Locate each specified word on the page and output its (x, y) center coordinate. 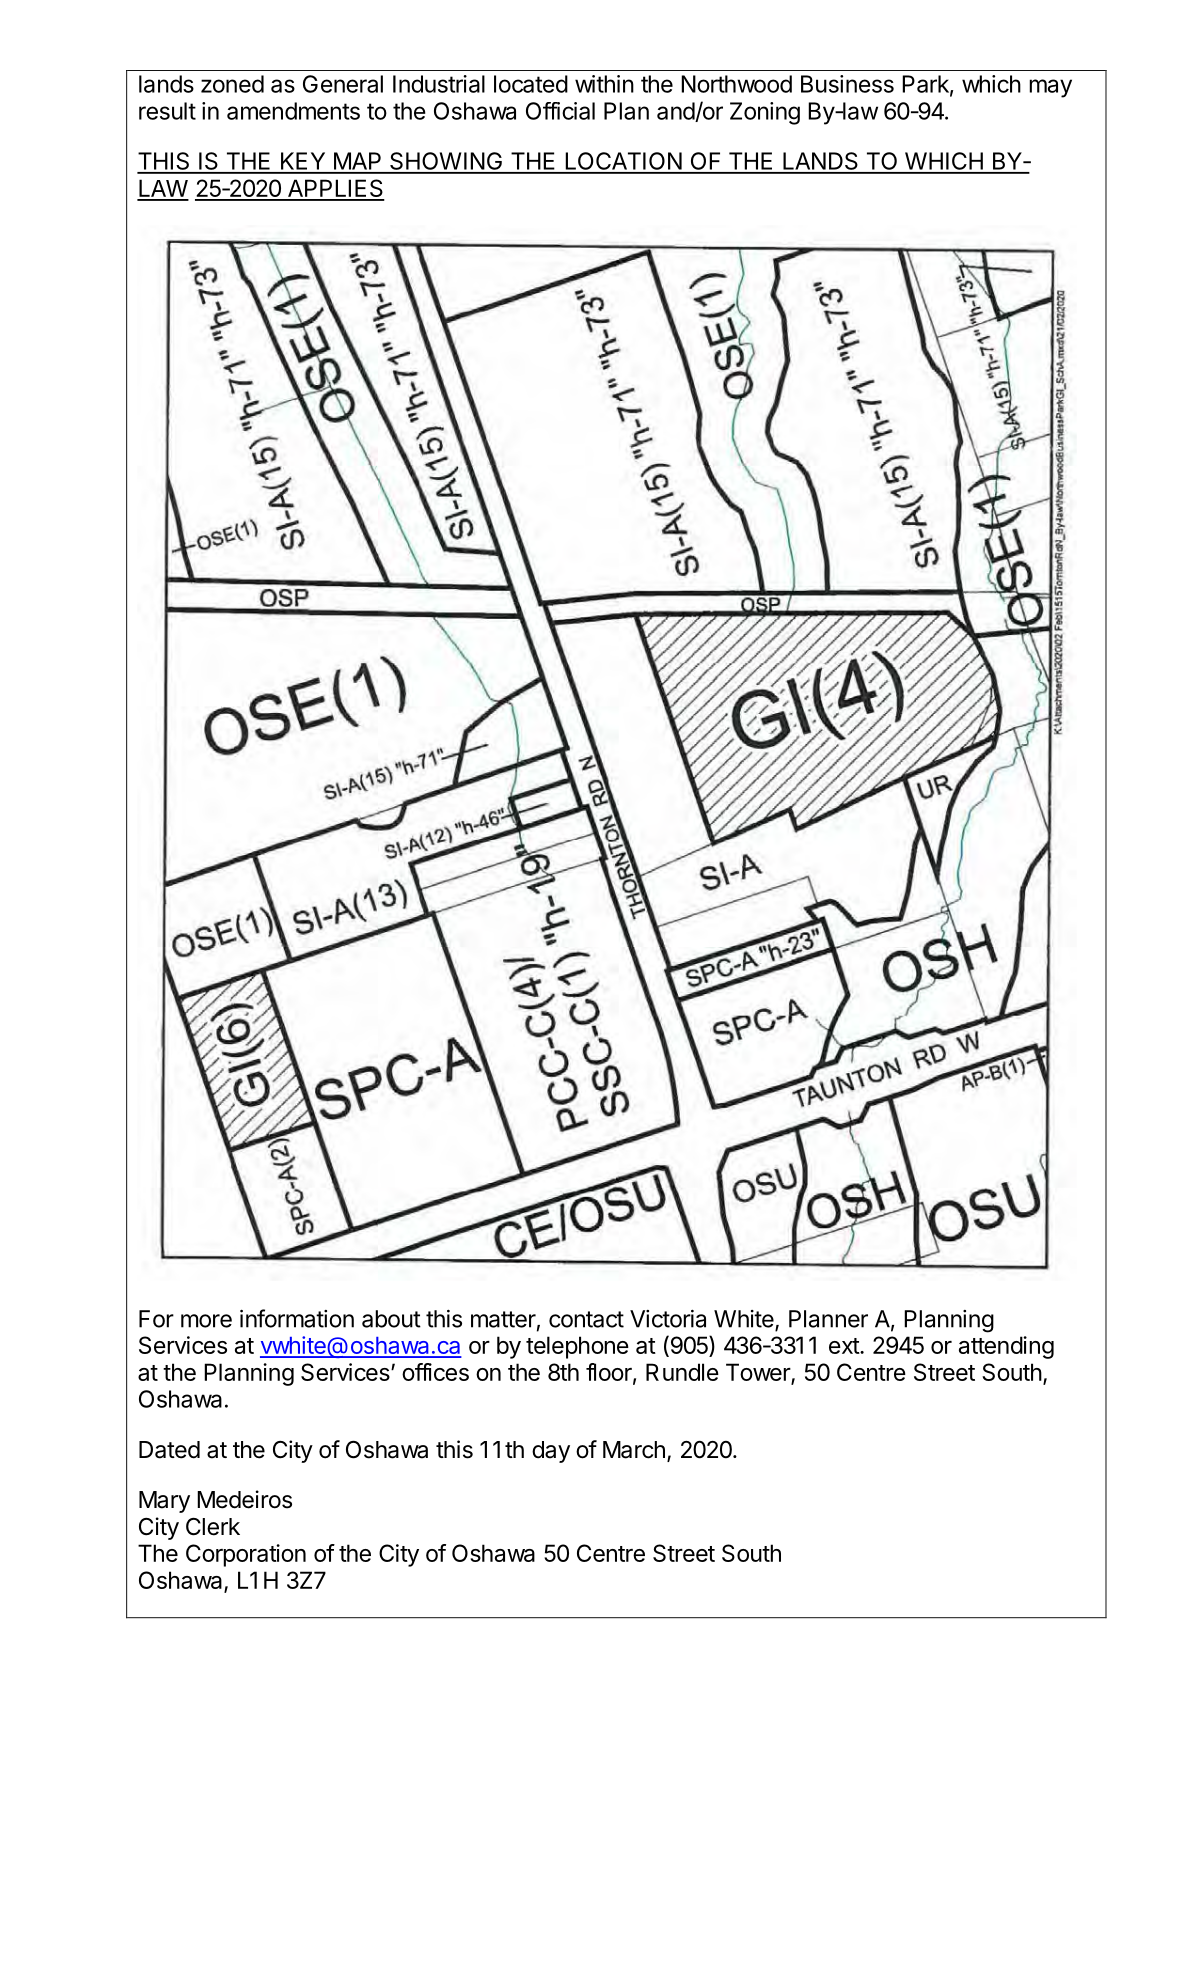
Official (560, 111)
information (297, 1318)
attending (1006, 1347)
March (634, 1450)
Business (847, 84)
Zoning (765, 113)
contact (586, 1319)
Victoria (668, 1319)
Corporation (246, 1555)
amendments (293, 111)
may (1050, 88)
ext (845, 1346)
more (206, 1321)
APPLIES (335, 189)
